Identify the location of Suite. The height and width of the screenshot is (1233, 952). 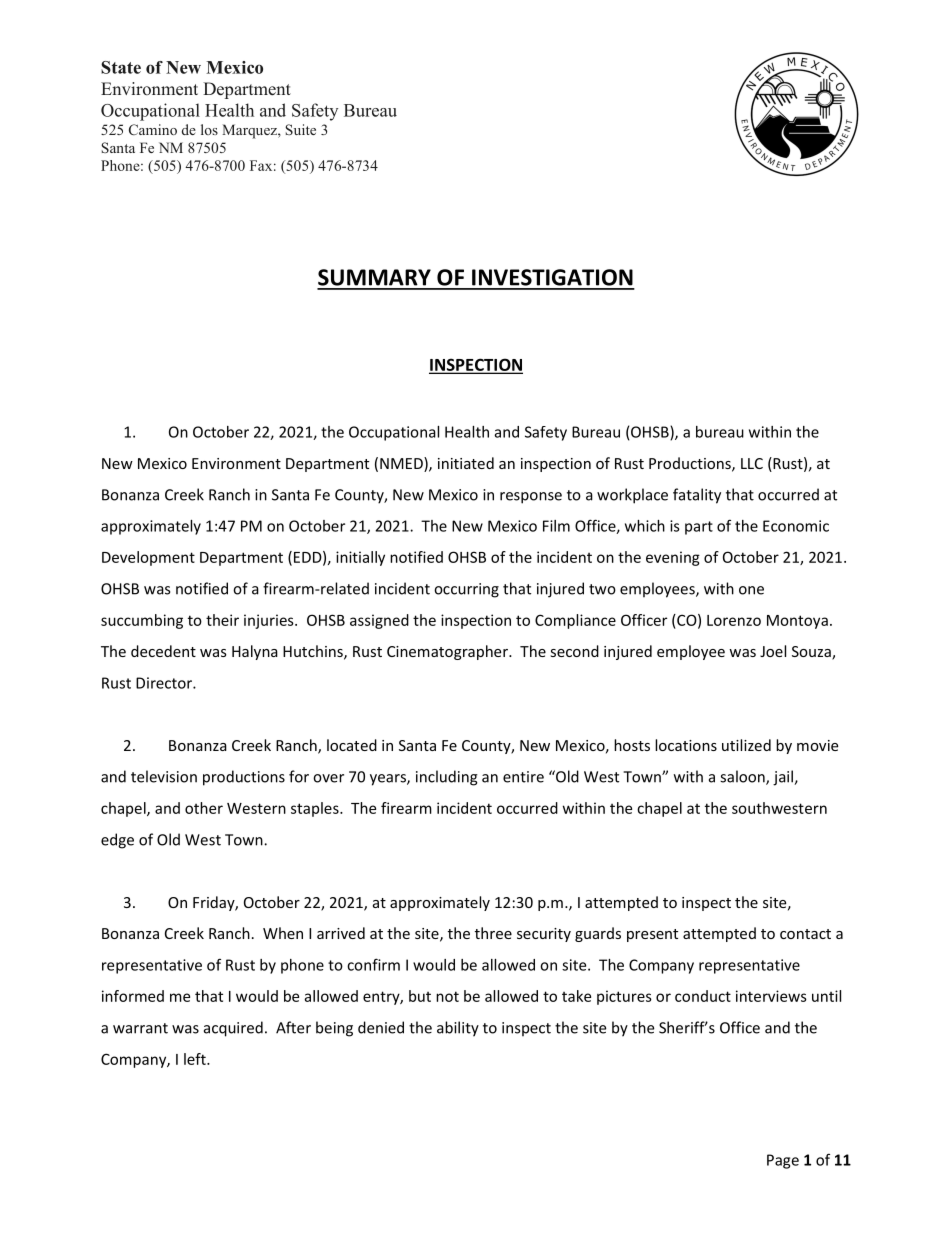
(300, 129).
